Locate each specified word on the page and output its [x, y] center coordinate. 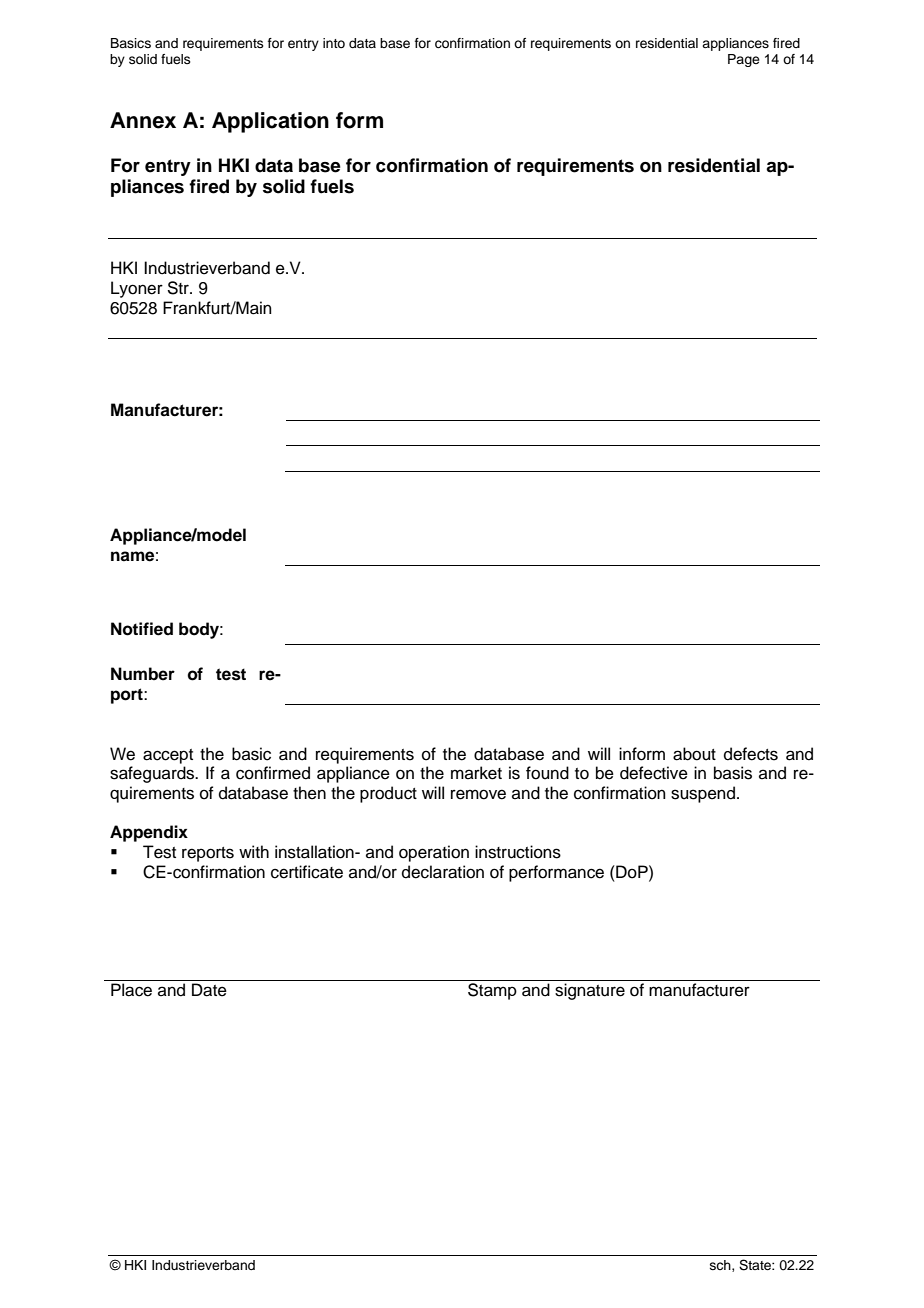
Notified [142, 629]
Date [209, 990]
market [476, 773]
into [334, 43]
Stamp [492, 991]
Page [744, 60]
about [694, 754]
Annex [143, 120]
